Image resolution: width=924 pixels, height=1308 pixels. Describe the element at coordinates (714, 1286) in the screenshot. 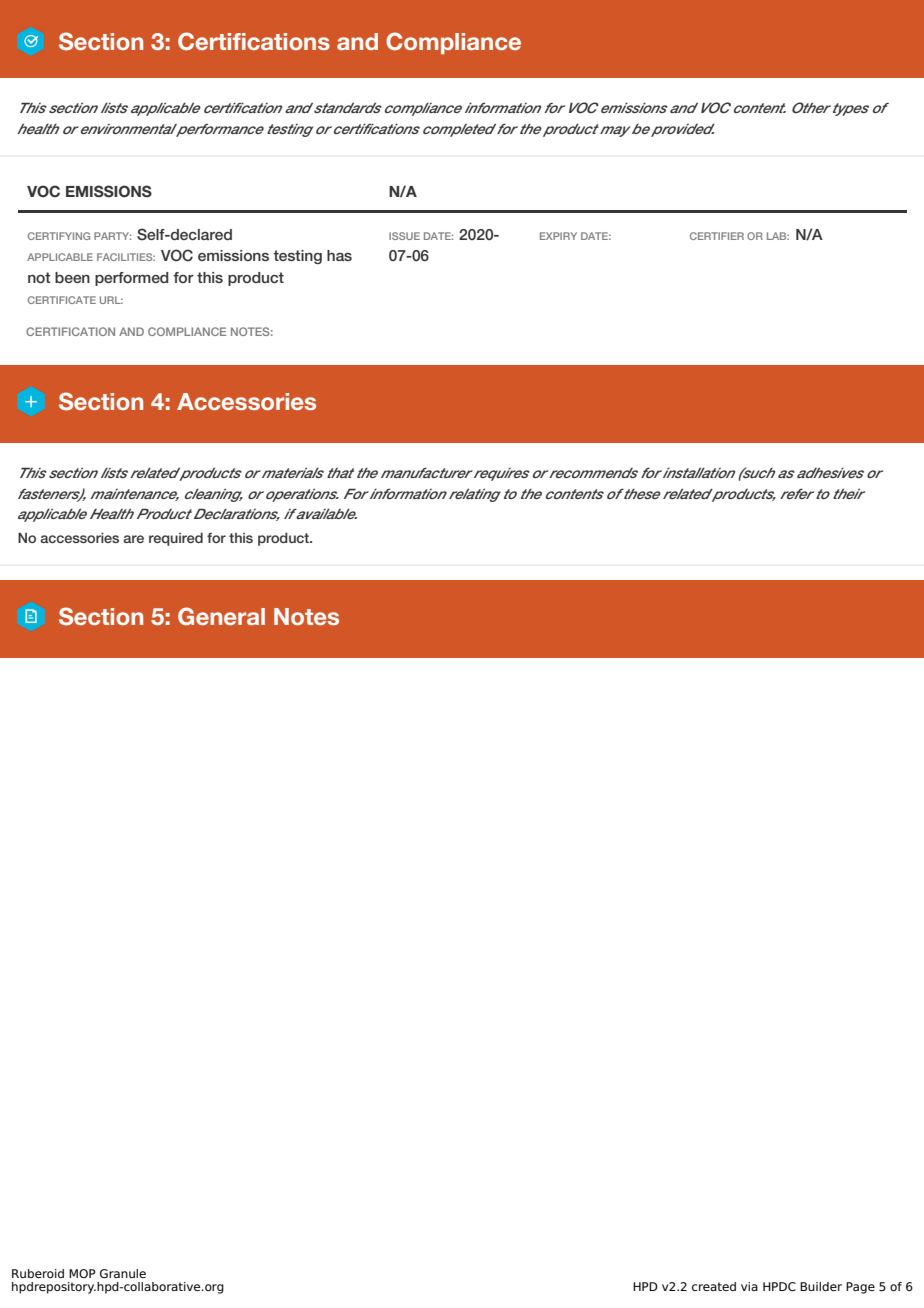

I see `created` at that location.
